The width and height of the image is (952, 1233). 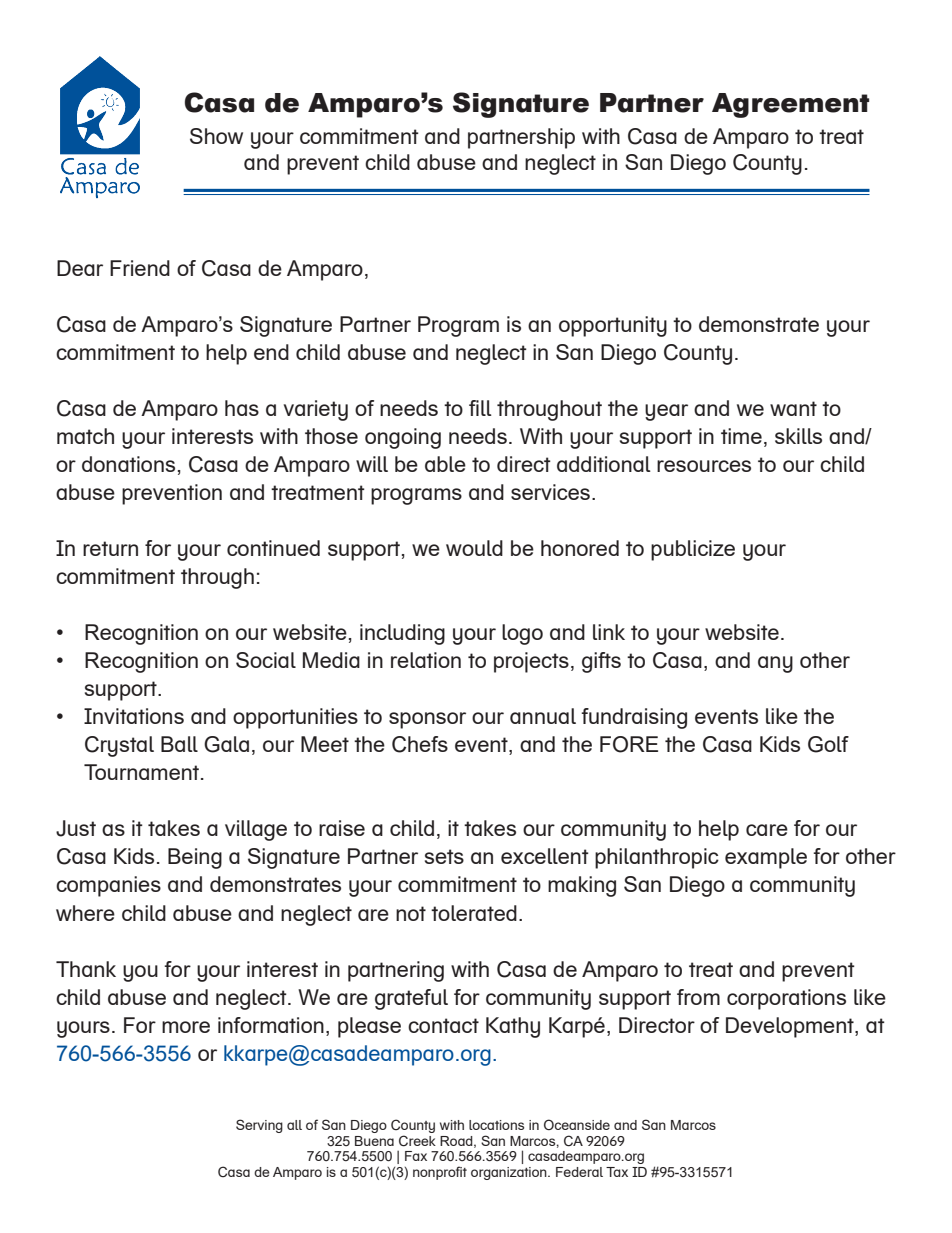 I want to click on opportunity, so click(x=613, y=326).
